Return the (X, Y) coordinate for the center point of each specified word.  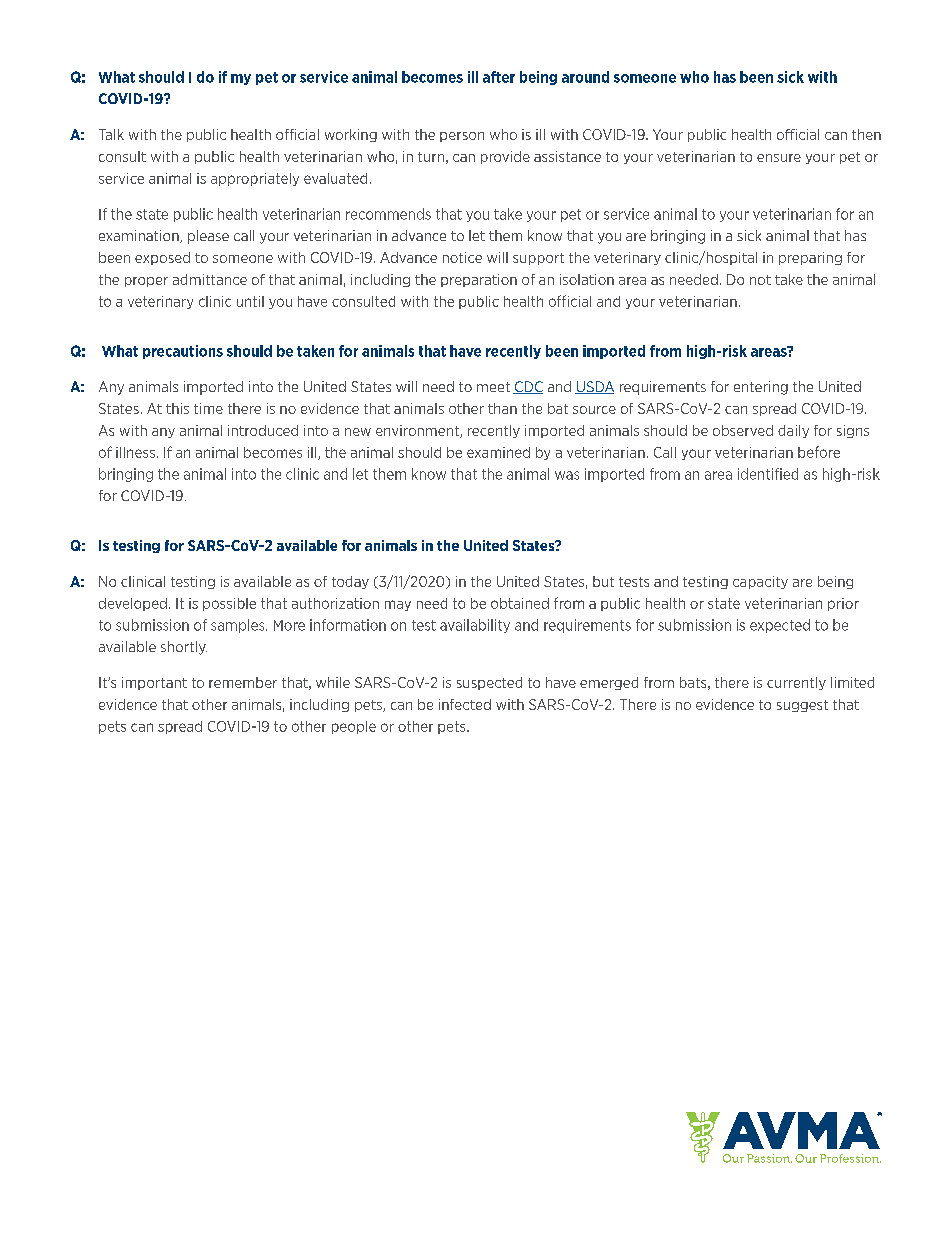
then (866, 134)
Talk (111, 134)
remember (243, 682)
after (499, 77)
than (502, 408)
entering (761, 388)
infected (465, 704)
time (208, 408)
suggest (802, 706)
